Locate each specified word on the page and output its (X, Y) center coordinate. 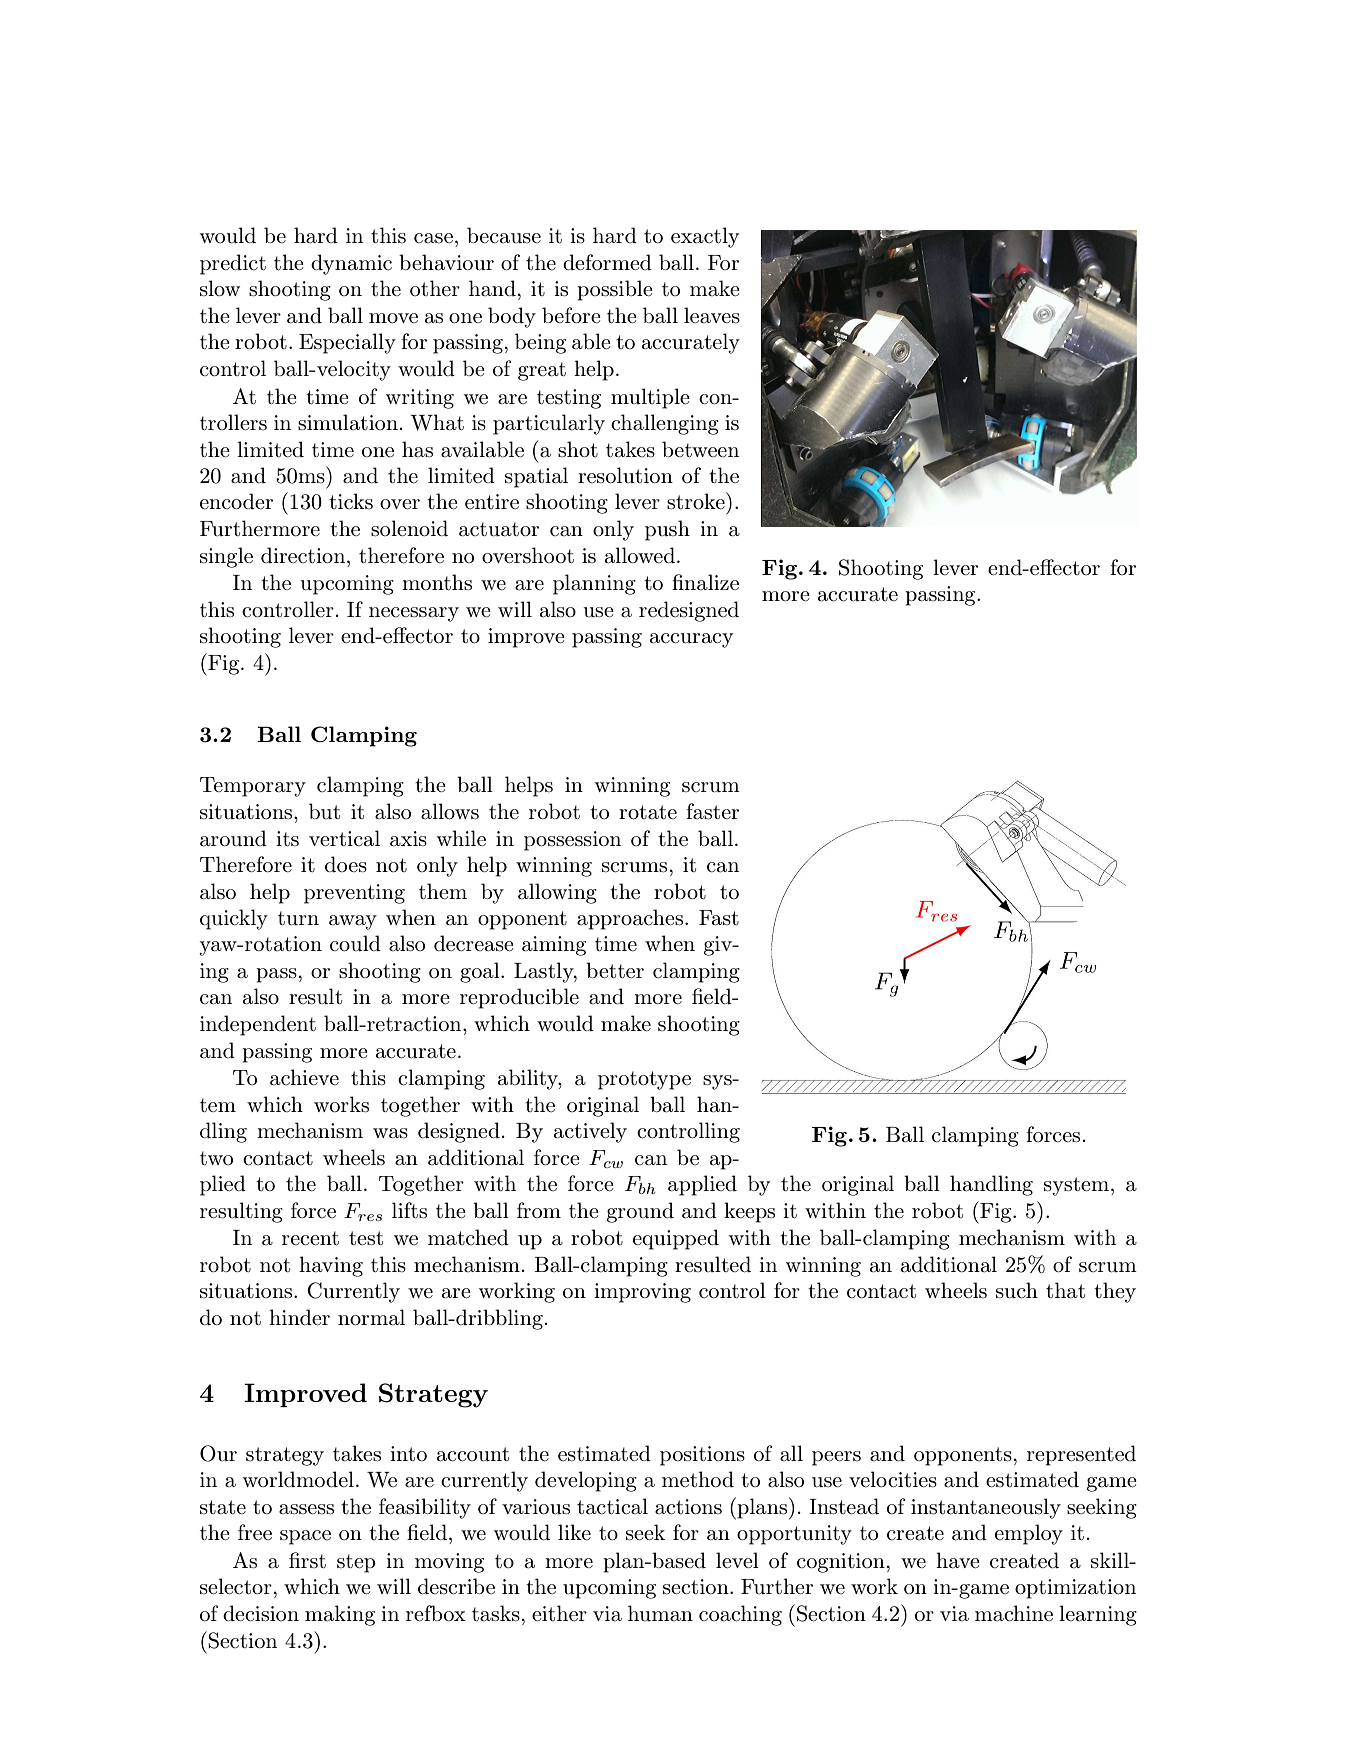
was (390, 1133)
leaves (712, 315)
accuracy (691, 640)
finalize (705, 582)
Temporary (253, 787)
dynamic (351, 264)
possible (615, 290)
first (307, 1560)
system (1078, 1186)
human (660, 1613)
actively (590, 1132)
